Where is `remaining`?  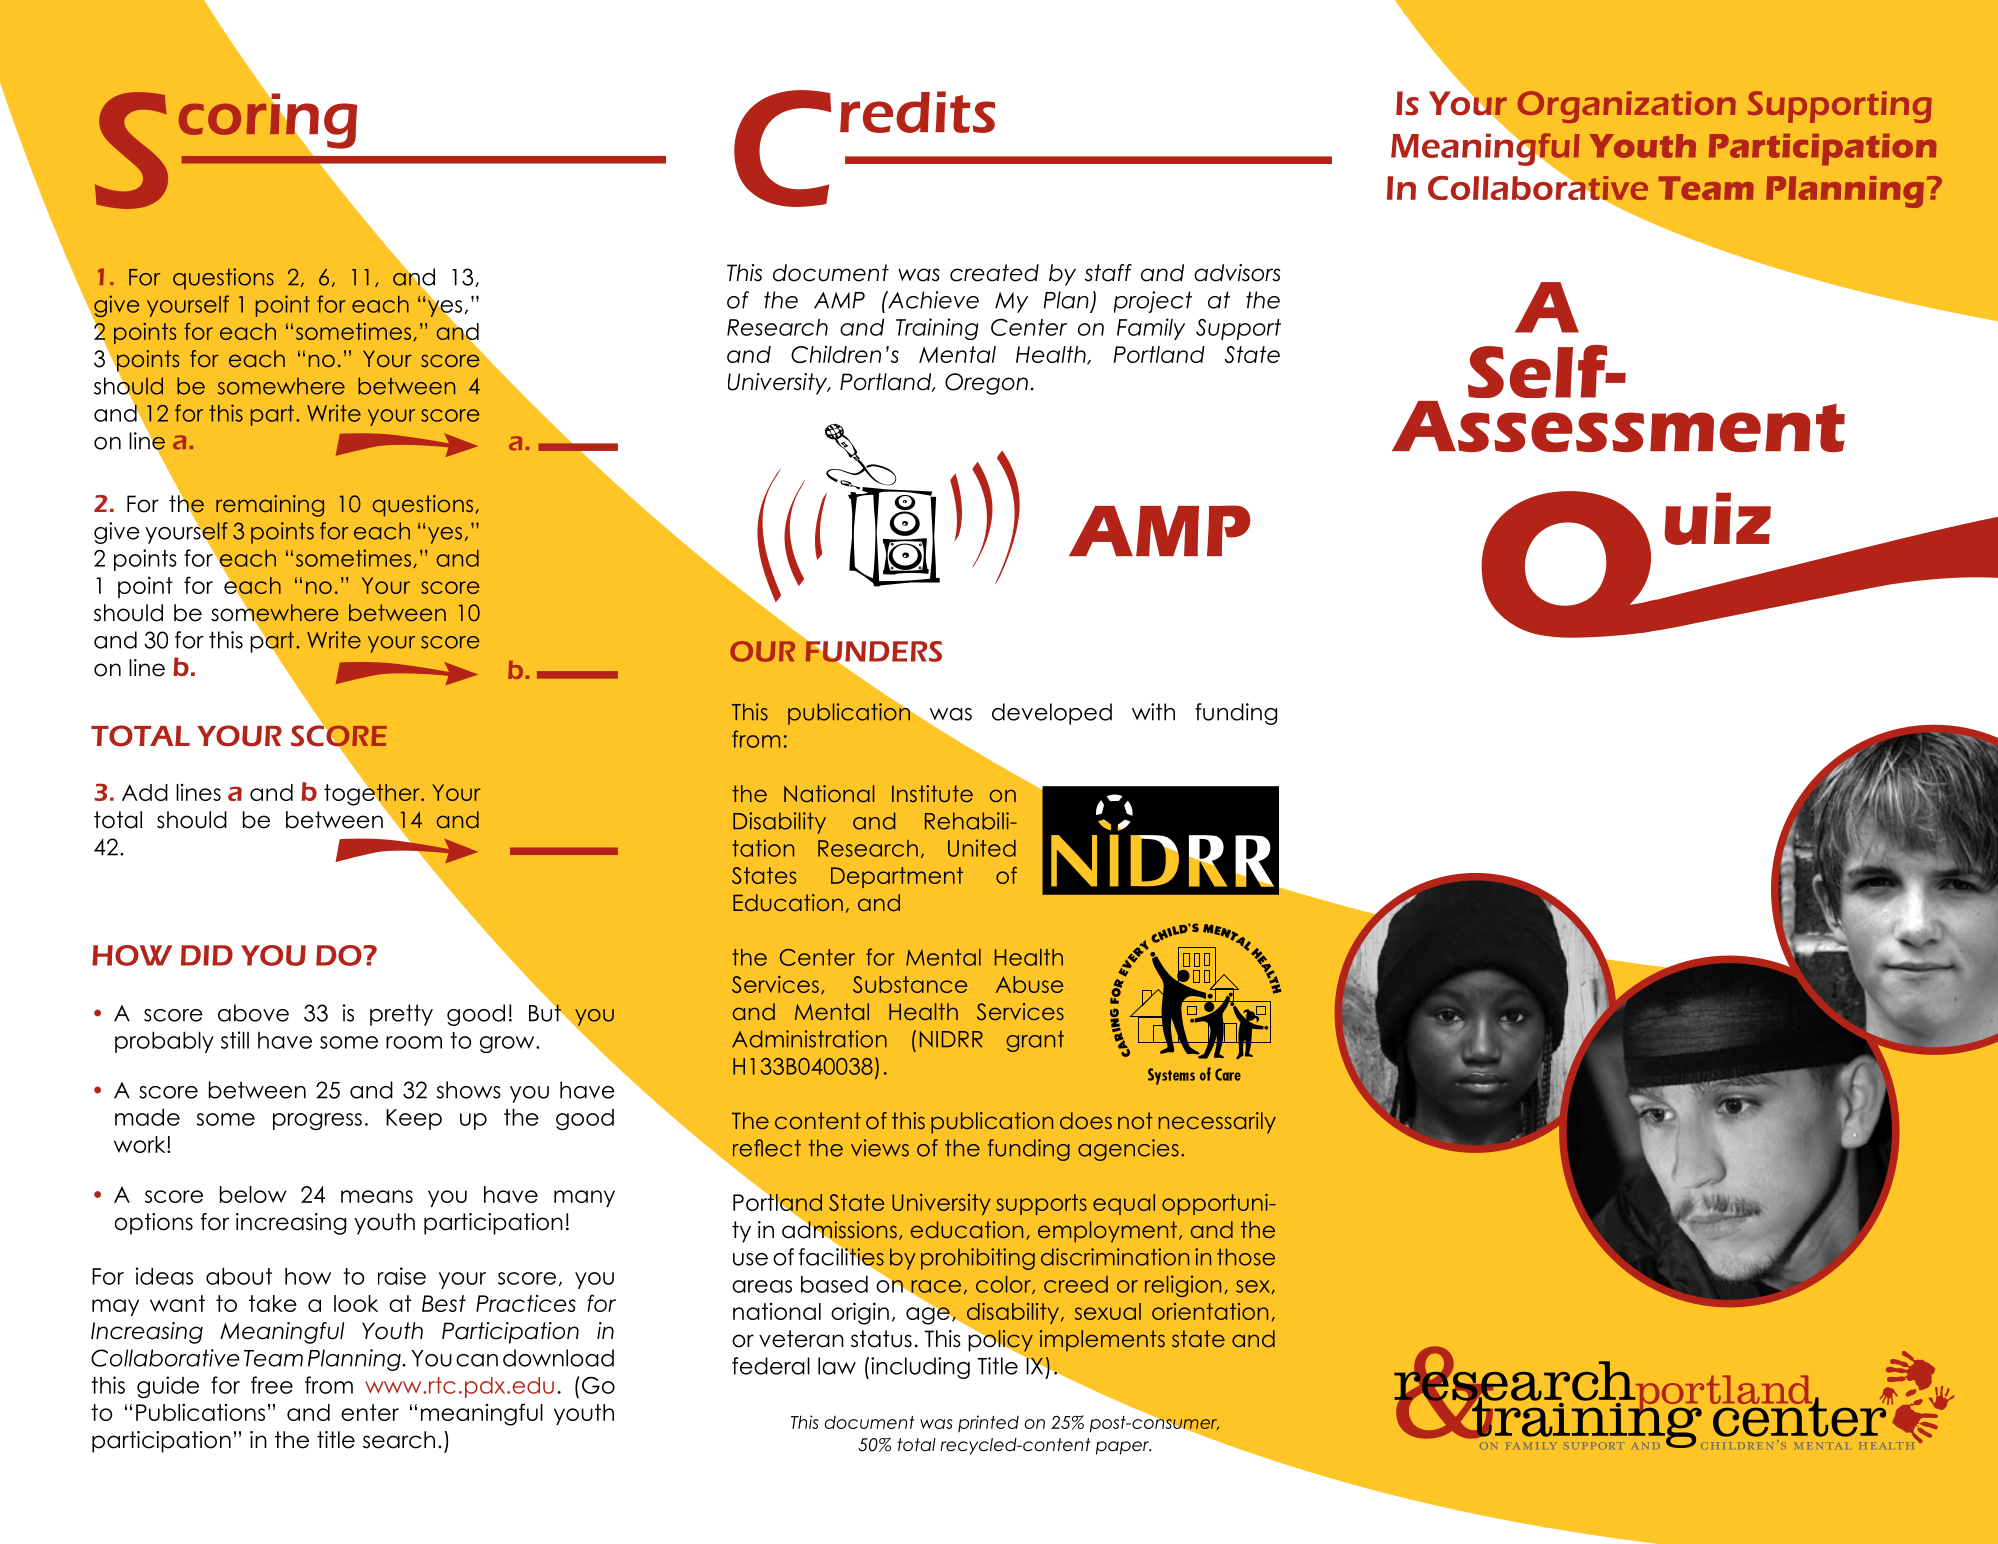 remaining is located at coordinates (270, 506).
